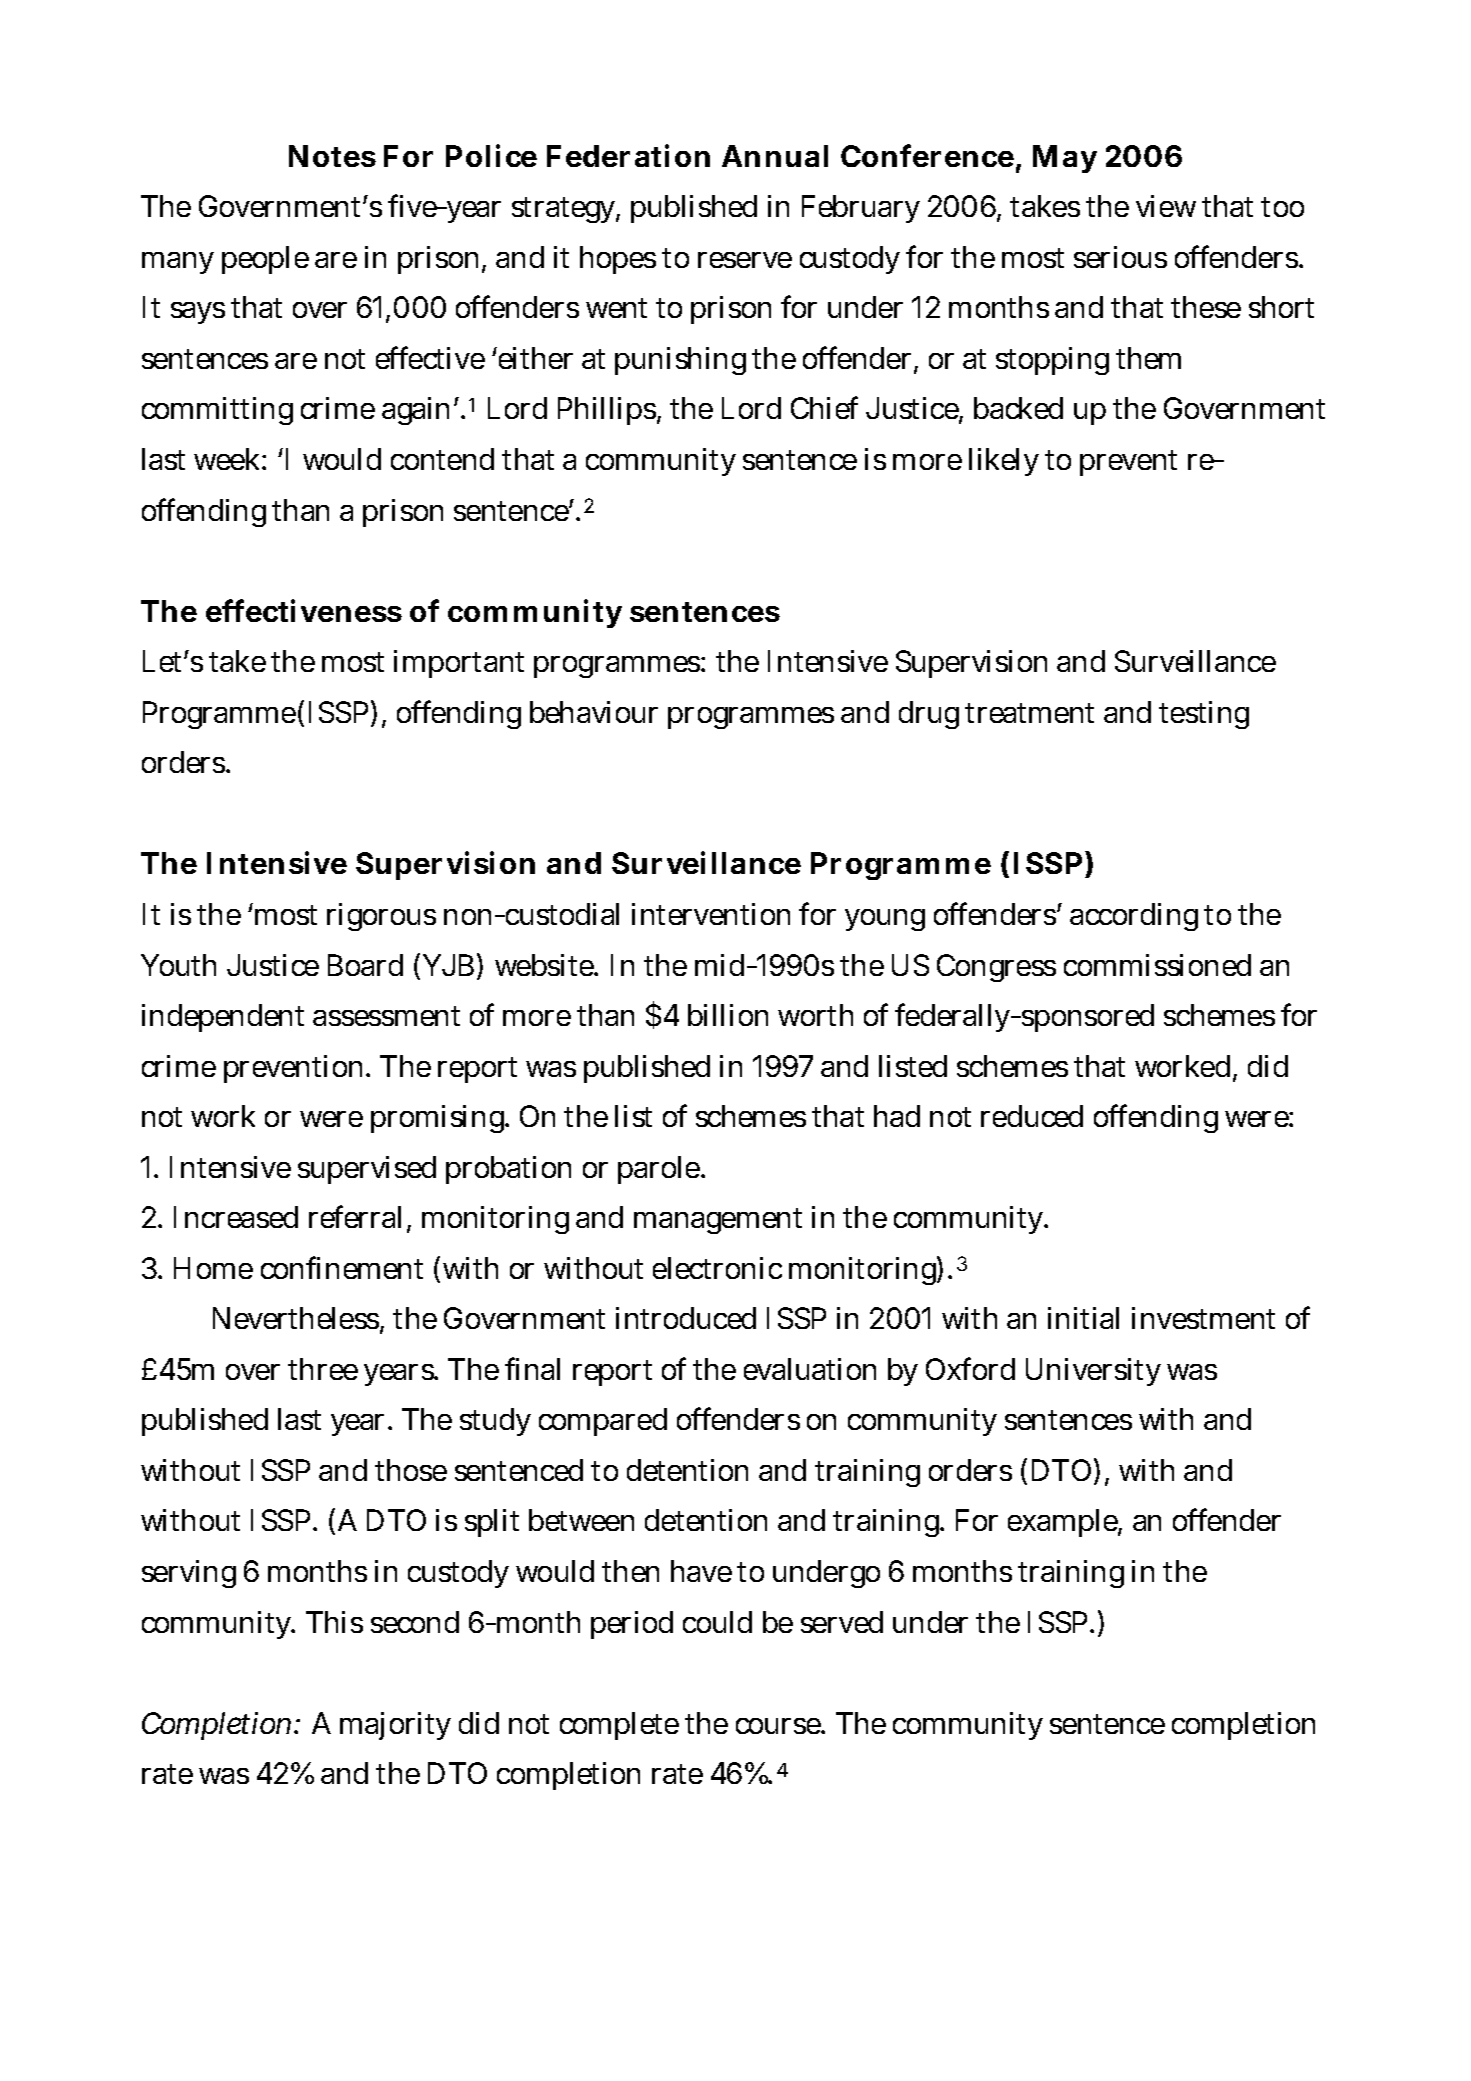 This page has width=1471, height=2081. What do you see at coordinates (1204, 715) in the page?
I see `testing` at bounding box center [1204, 715].
